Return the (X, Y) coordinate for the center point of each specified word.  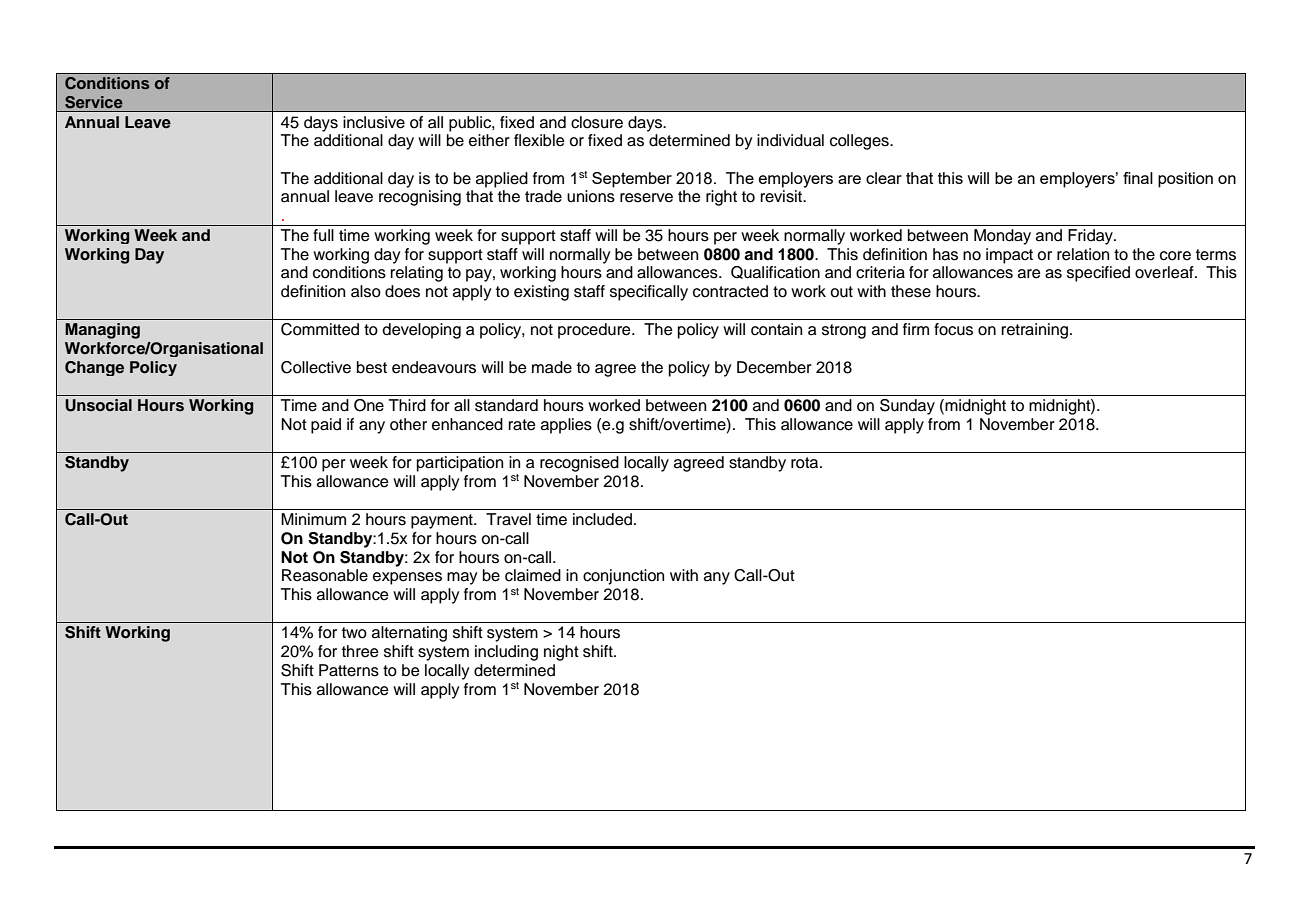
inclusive (374, 122)
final (1138, 178)
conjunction (623, 577)
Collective (316, 367)
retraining (1036, 331)
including (506, 653)
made (552, 367)
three (360, 651)
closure (597, 122)
